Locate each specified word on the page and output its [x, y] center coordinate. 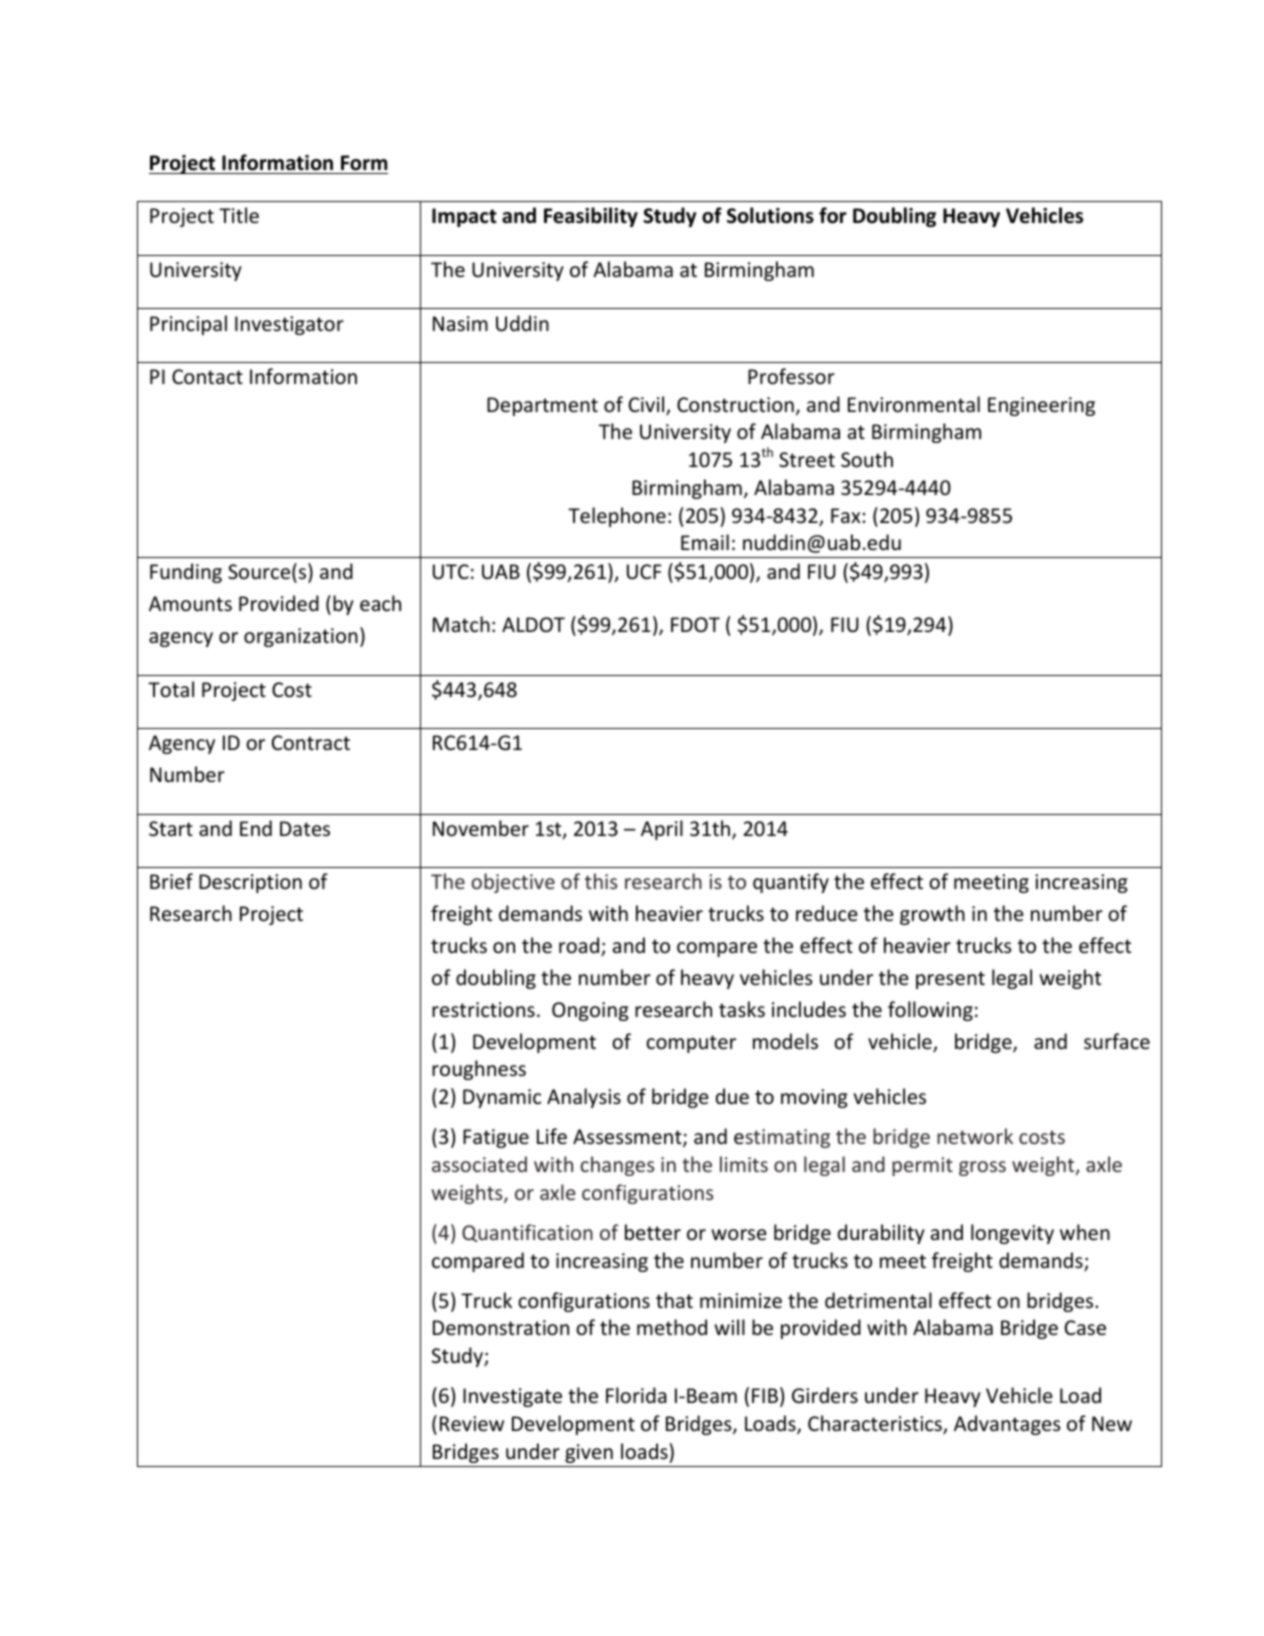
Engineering [1041, 406]
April [662, 830]
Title [239, 215]
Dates [305, 828]
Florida [636, 1395]
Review [472, 1424]
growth [932, 915]
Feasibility [591, 217]
